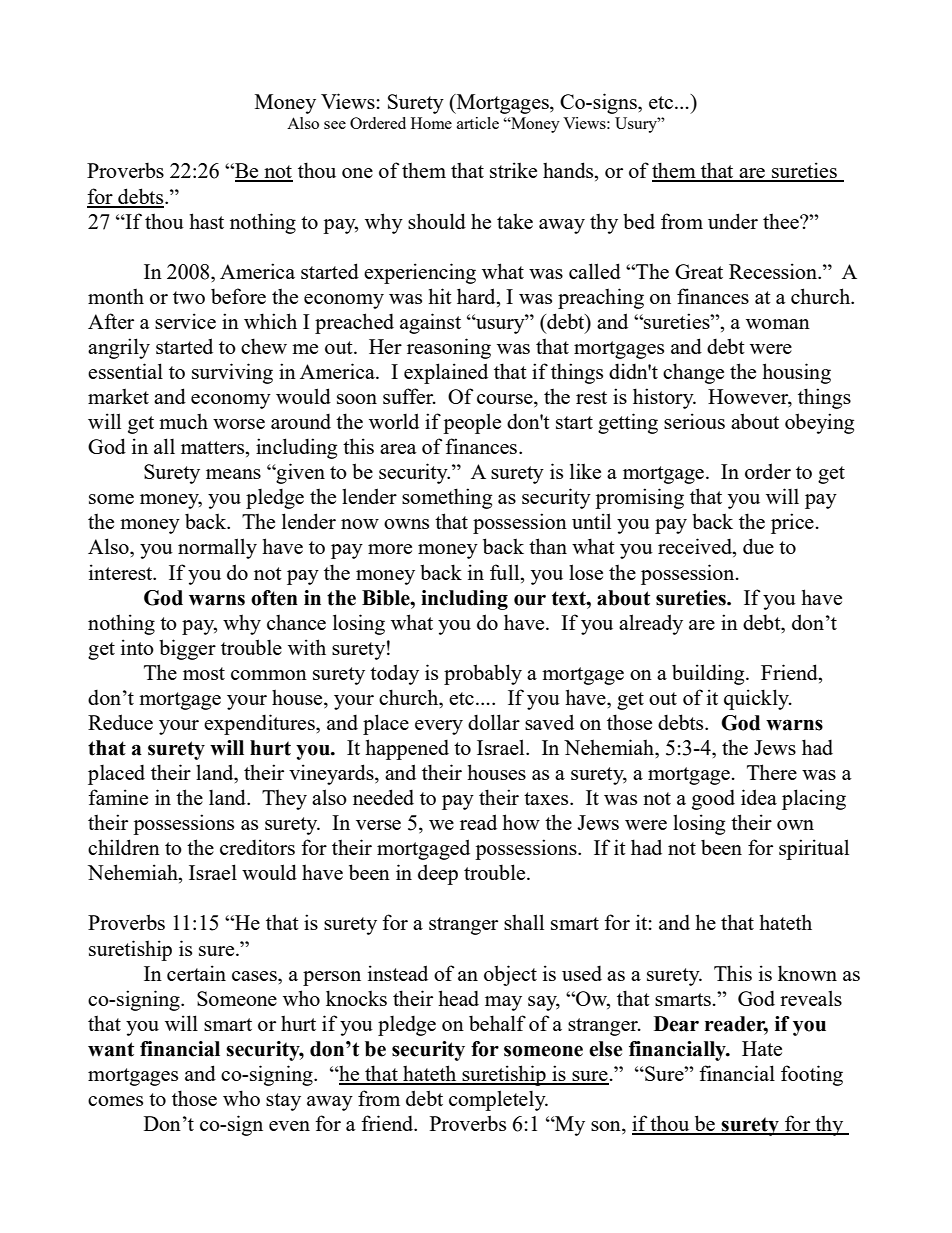  Describe the element at coordinates (472, 423) in the screenshot. I see `people` at that location.
